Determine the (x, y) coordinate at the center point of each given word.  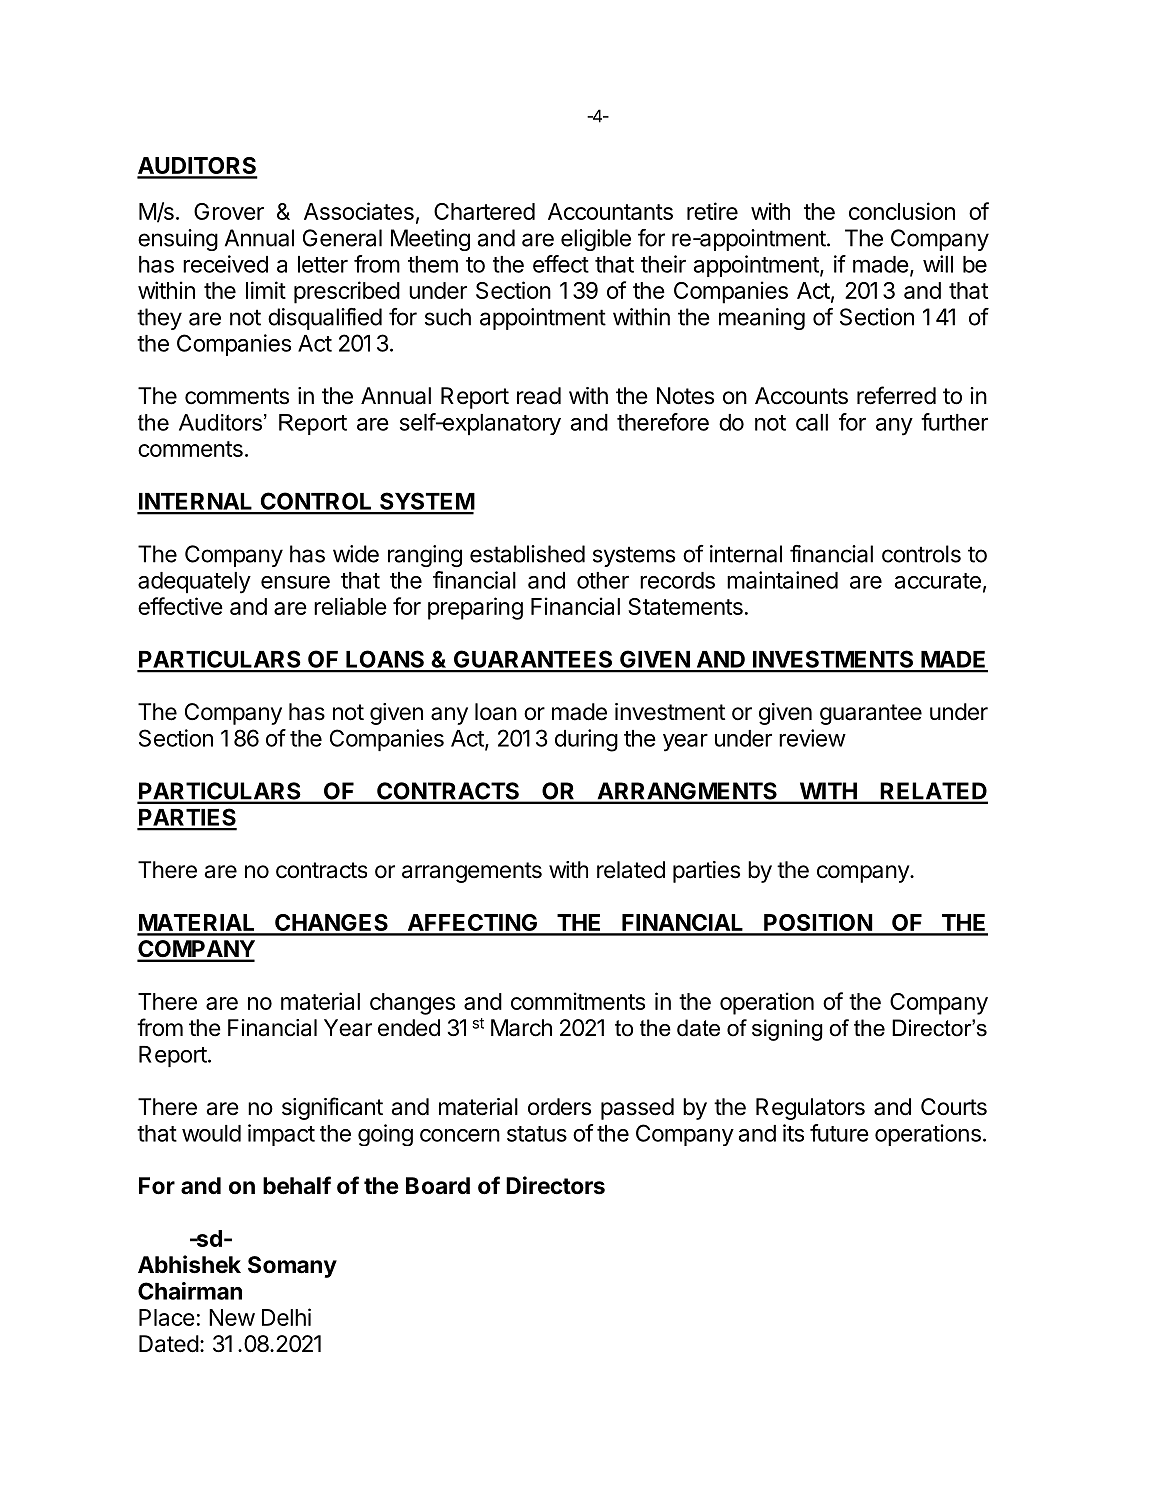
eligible (596, 240)
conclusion (902, 211)
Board (438, 1185)
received (225, 264)
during (586, 740)
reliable (350, 606)
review (812, 738)
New (232, 1317)
